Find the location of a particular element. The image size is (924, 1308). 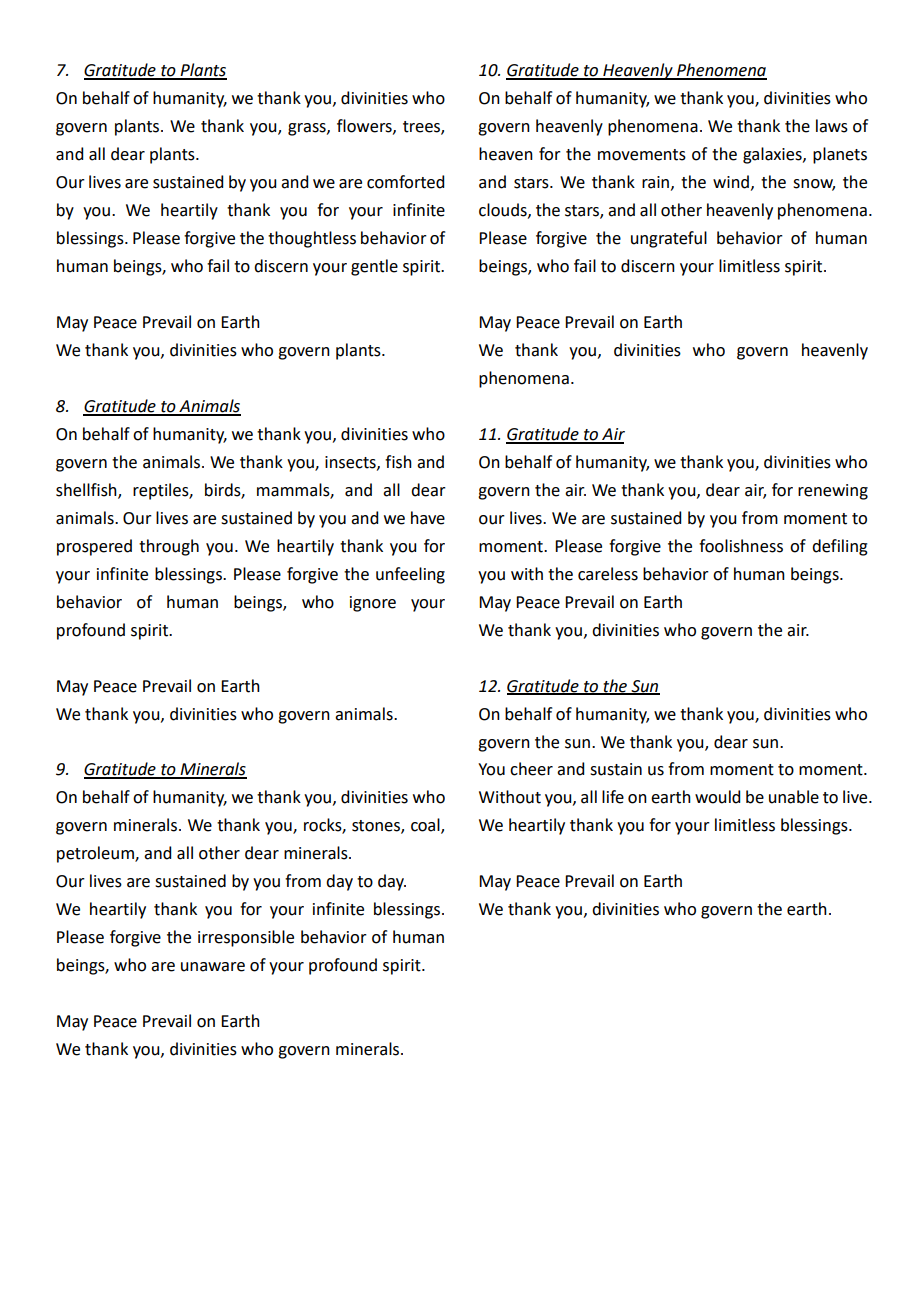

unaware is located at coordinates (213, 967).
